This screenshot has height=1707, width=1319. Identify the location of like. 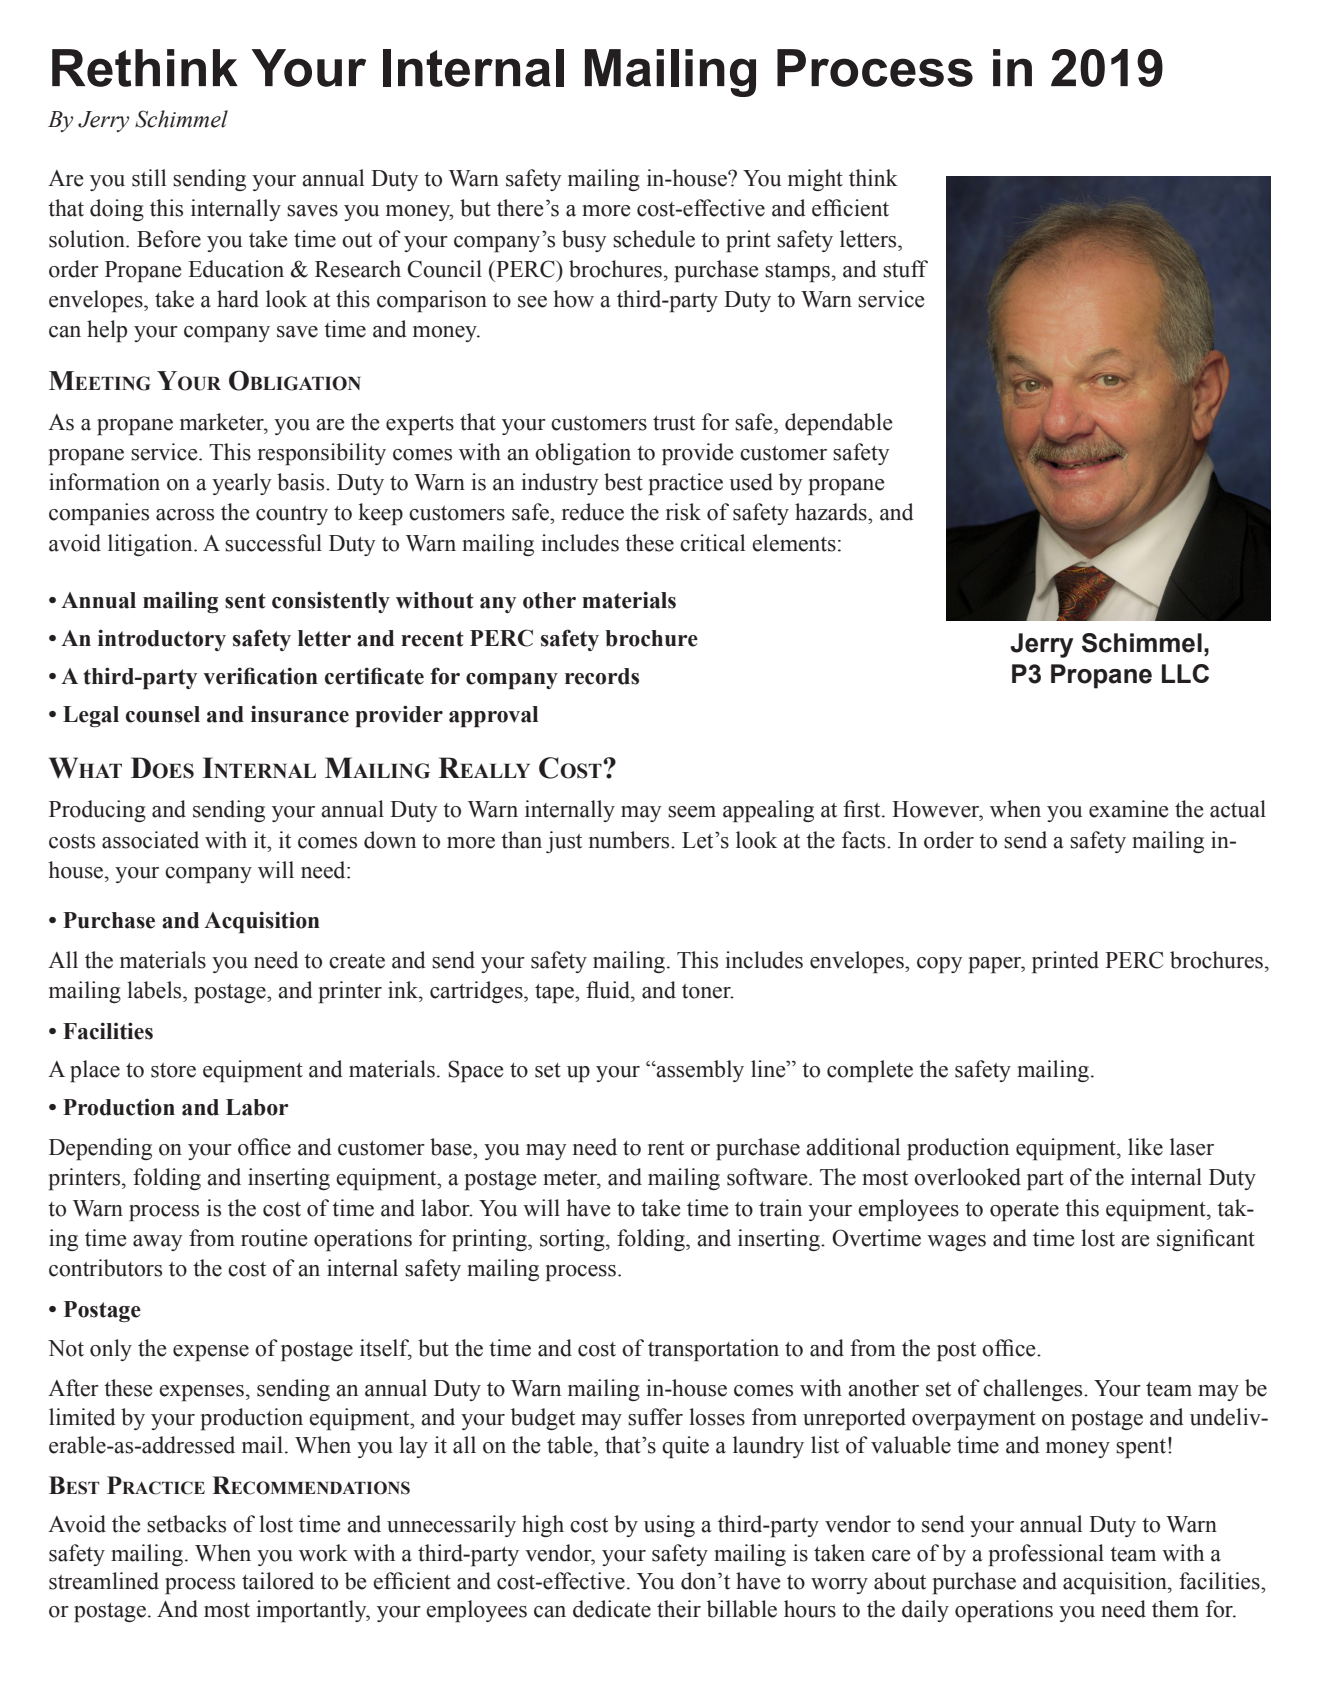
(1145, 1147).
